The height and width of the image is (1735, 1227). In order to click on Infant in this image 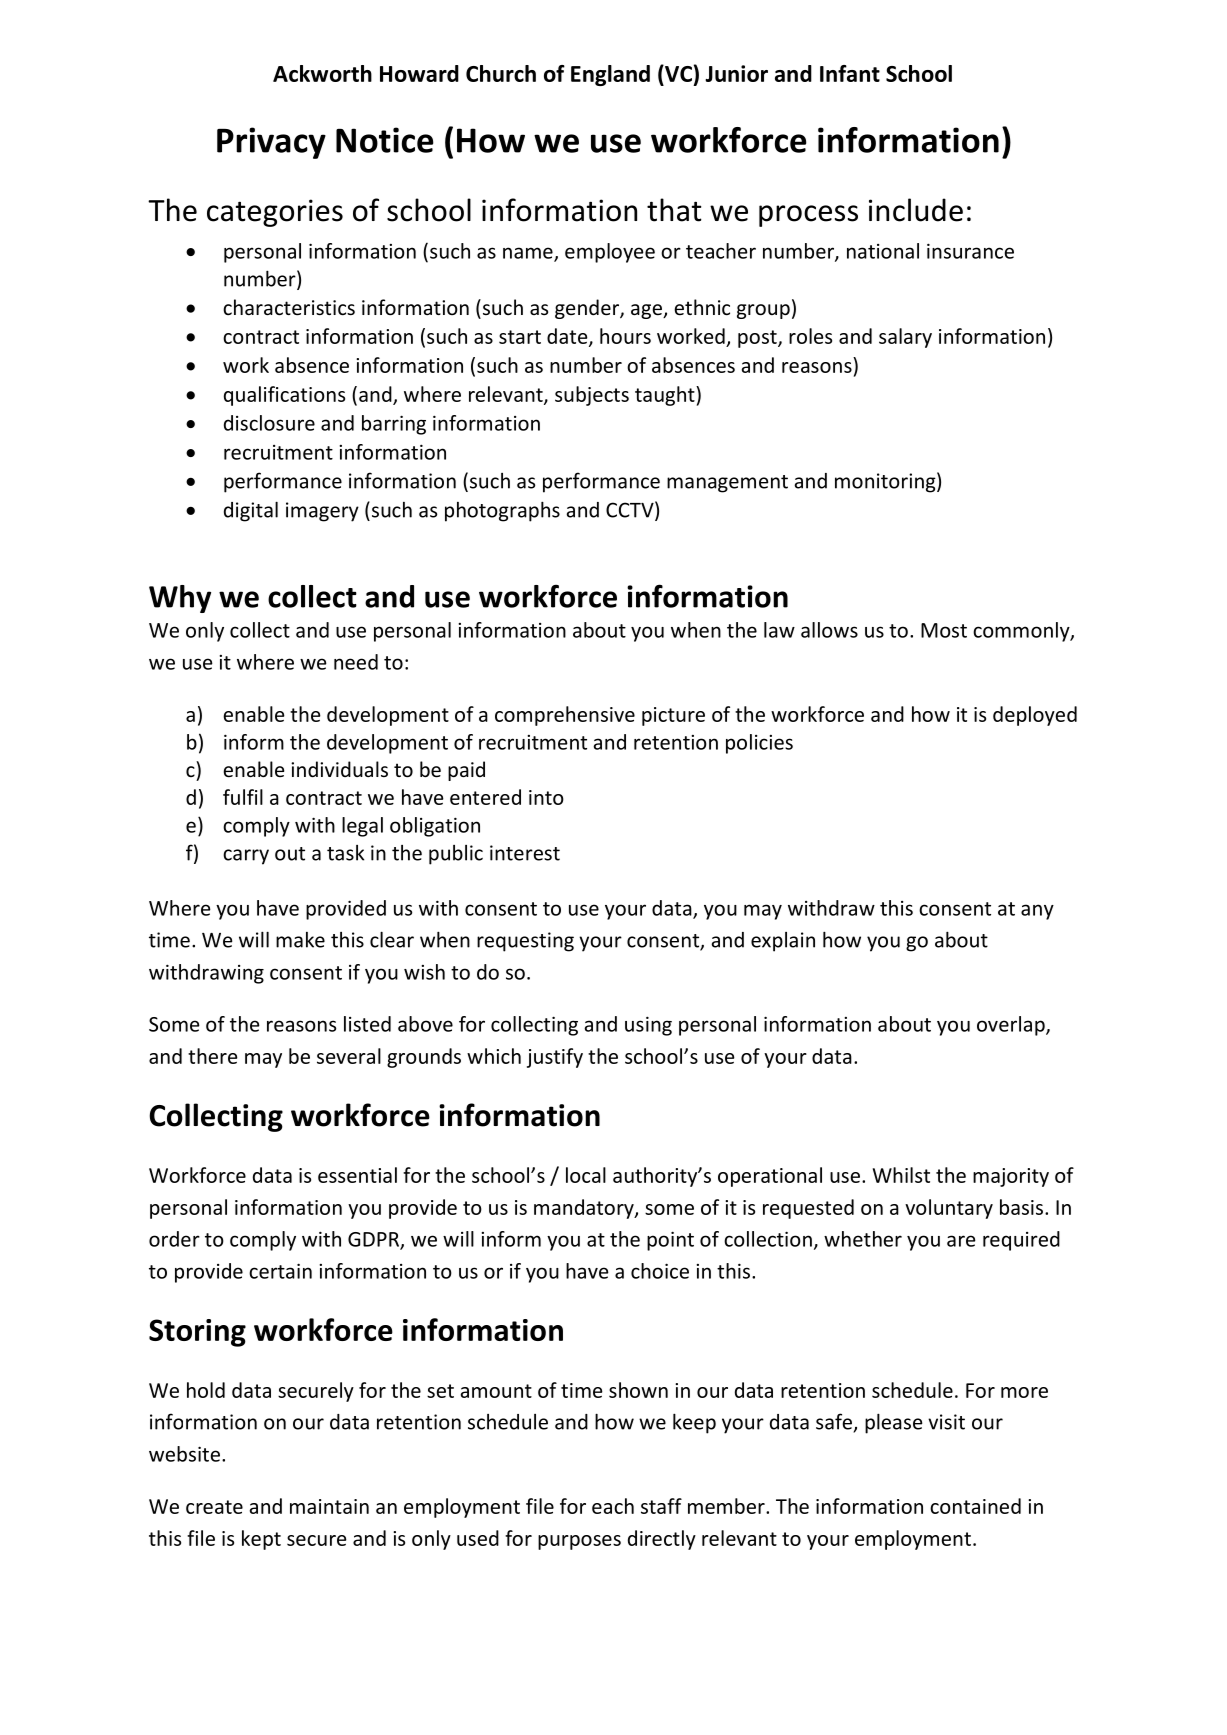, I will do `click(850, 73)`.
